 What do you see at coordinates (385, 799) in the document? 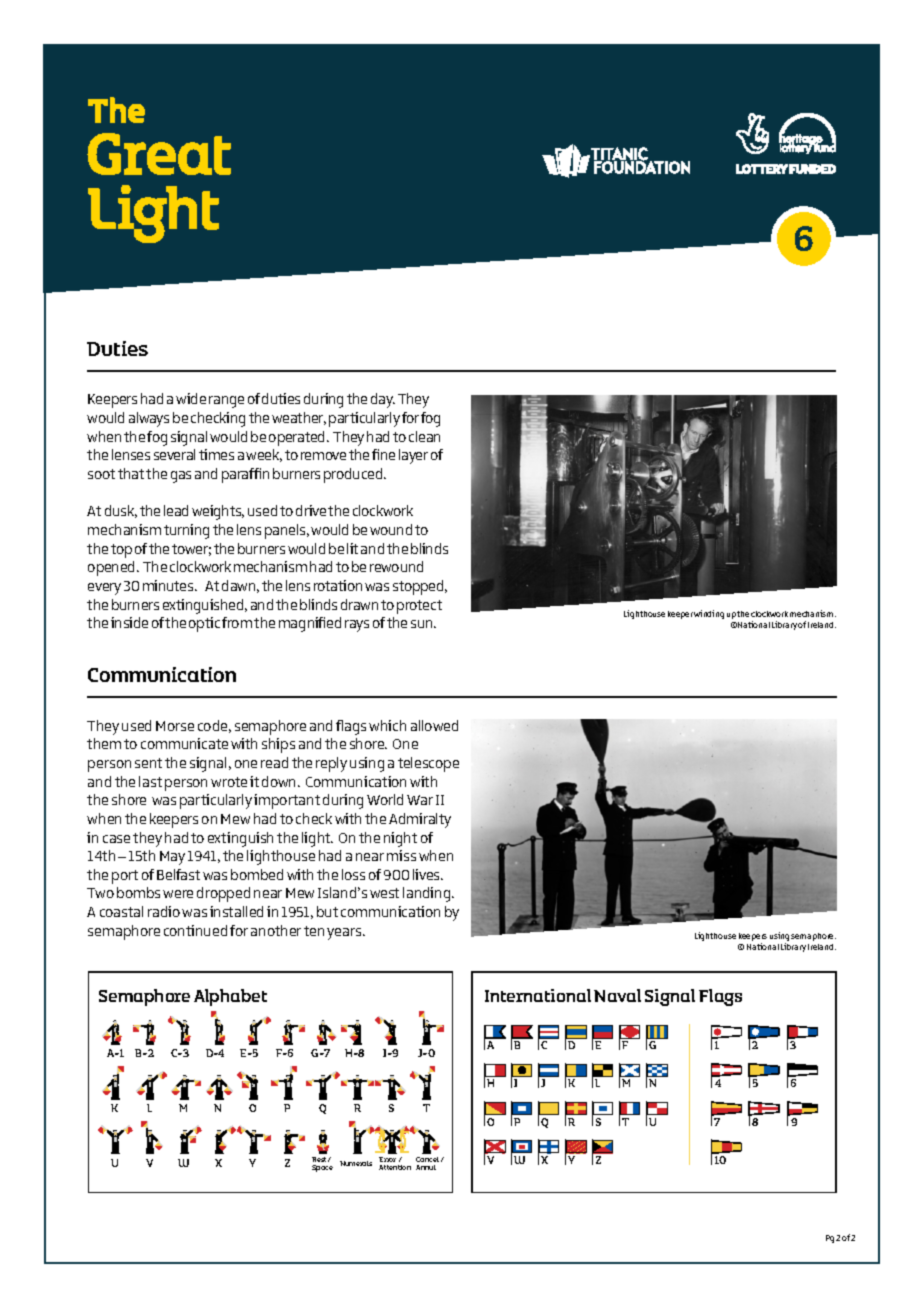
I see `World` at bounding box center [385, 799].
